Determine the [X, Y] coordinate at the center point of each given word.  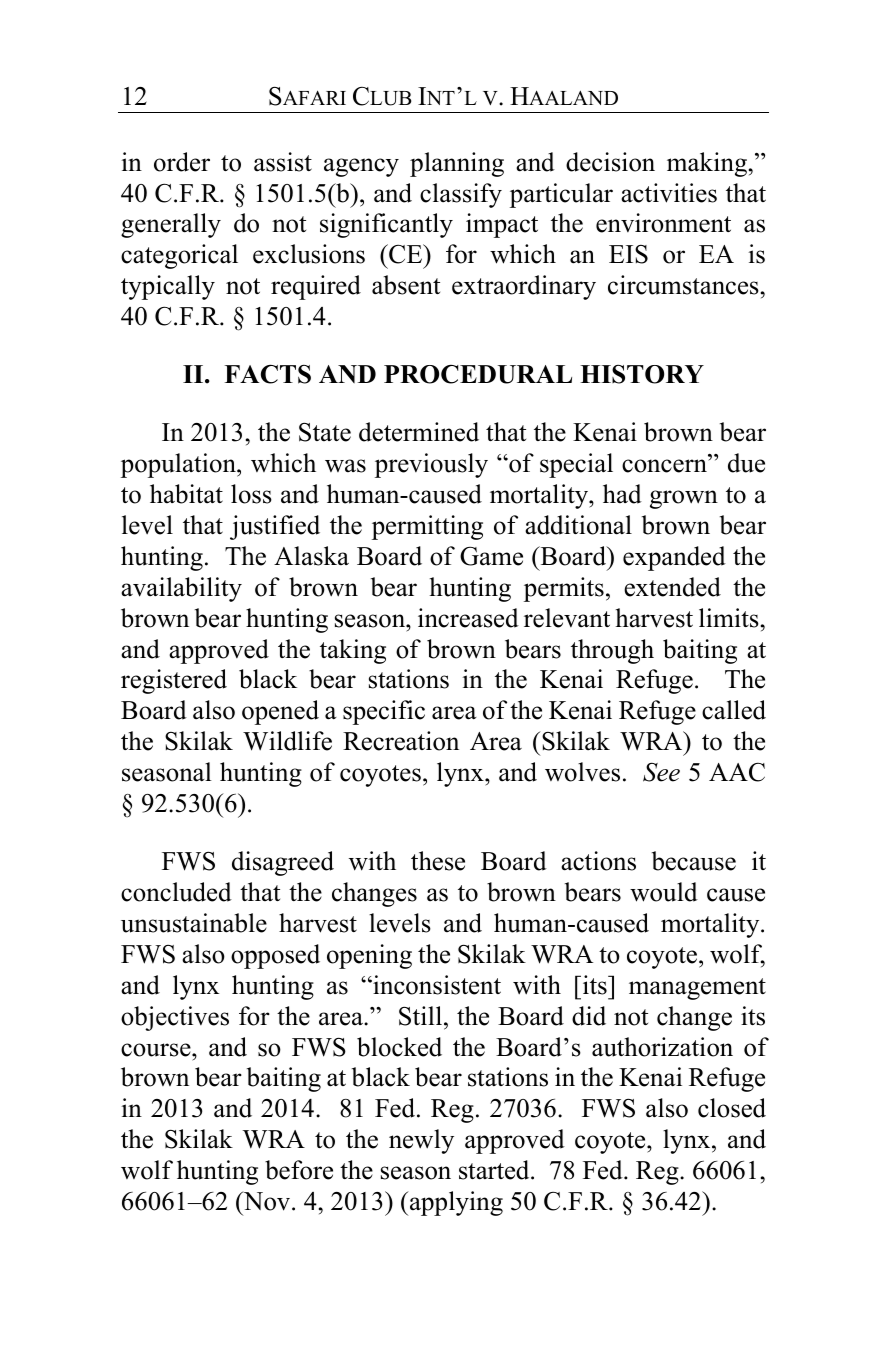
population [179, 465]
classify [461, 195]
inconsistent [436, 985]
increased [468, 618]
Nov [267, 1202]
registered [174, 681]
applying [455, 1203]
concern [665, 466]
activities [669, 193]
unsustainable [194, 923]
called [734, 710]
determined [419, 432]
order [182, 162]
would [664, 892]
